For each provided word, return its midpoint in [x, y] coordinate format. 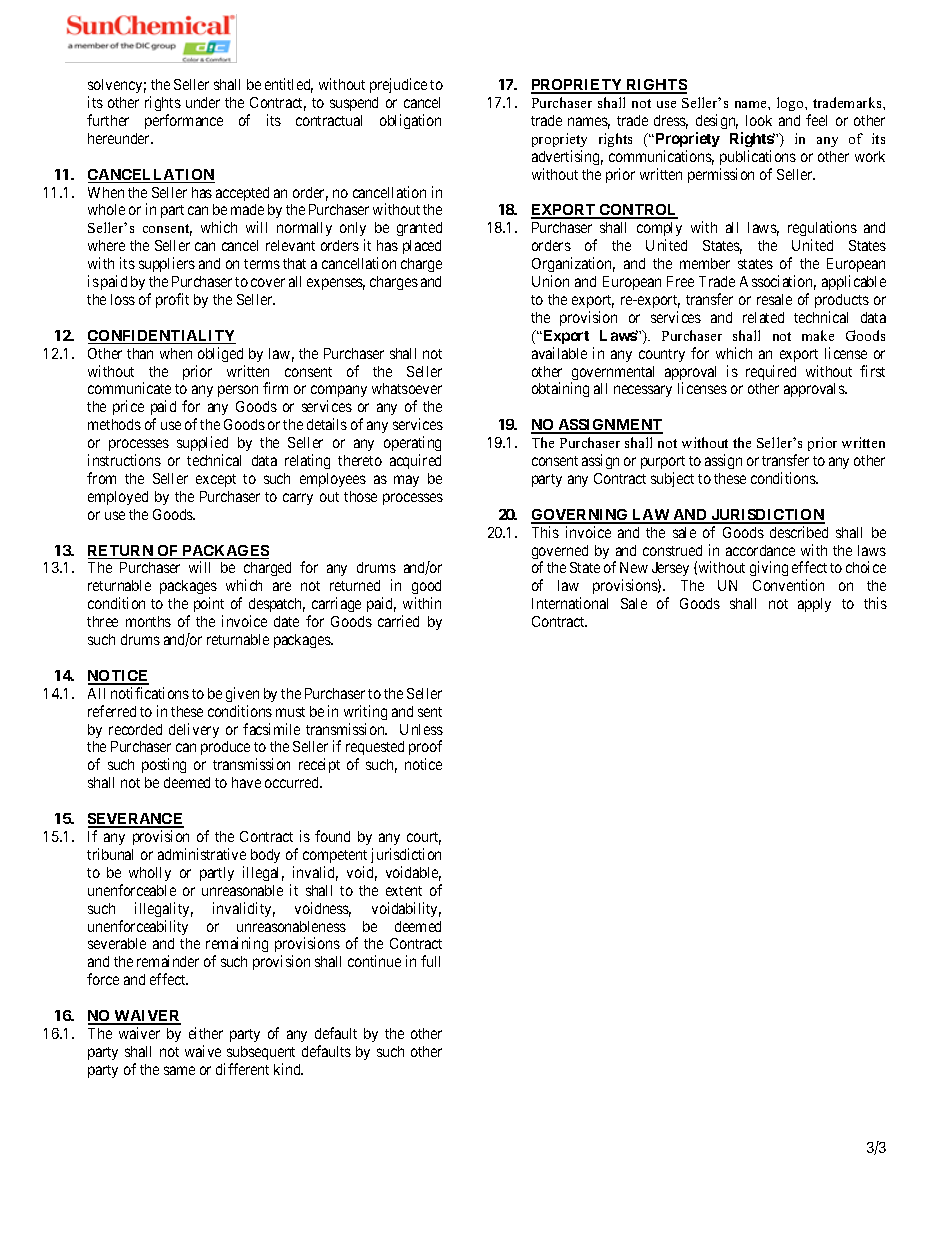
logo [791, 104]
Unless [421, 729]
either [206, 1033]
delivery [194, 730]
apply [814, 605]
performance [184, 121]
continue [374, 961]
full [430, 961]
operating [412, 443]
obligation [410, 121]
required [771, 372]
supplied [202, 443]
